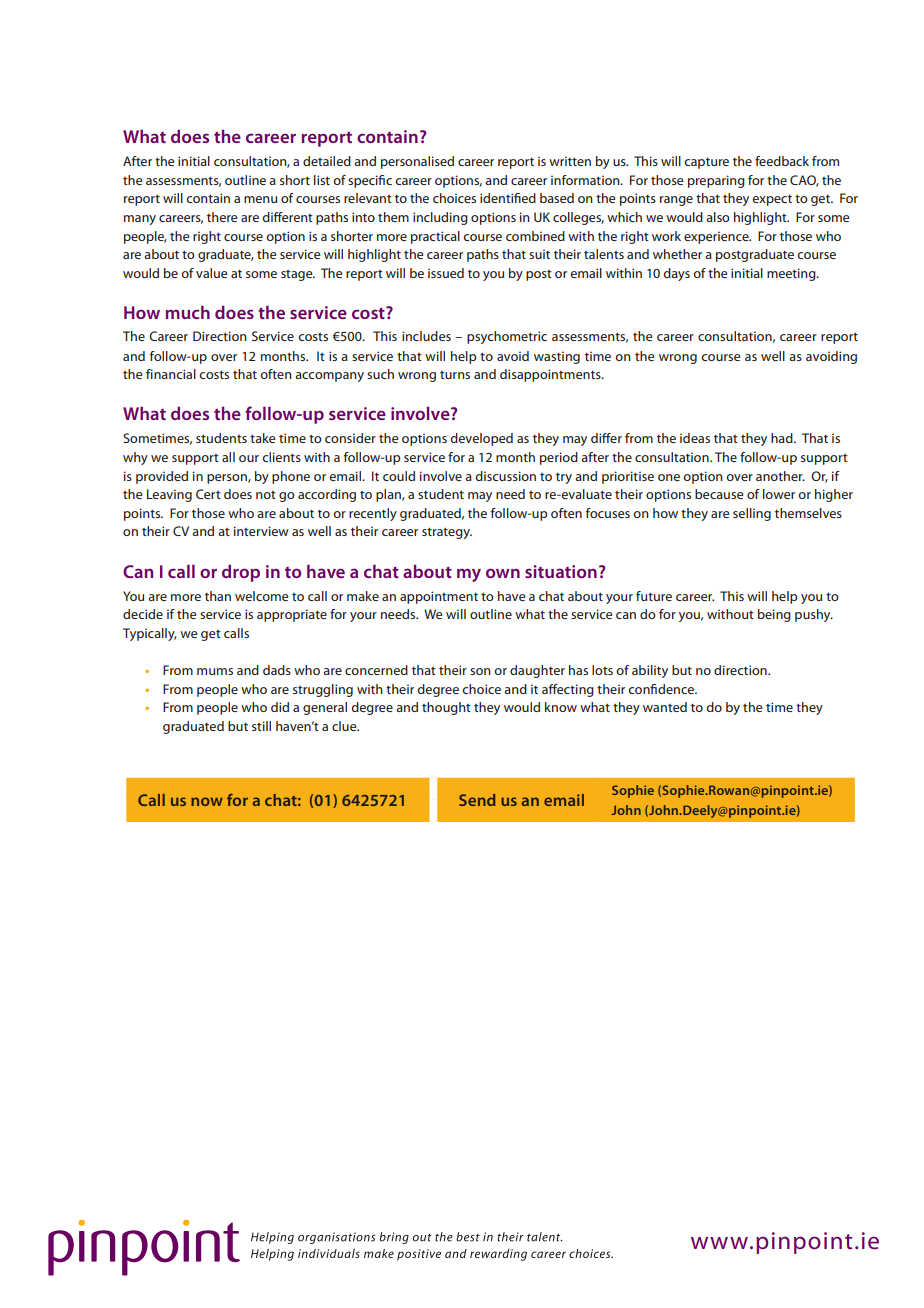 This screenshot has width=924, height=1308. I want to click on turns, so click(455, 375).
